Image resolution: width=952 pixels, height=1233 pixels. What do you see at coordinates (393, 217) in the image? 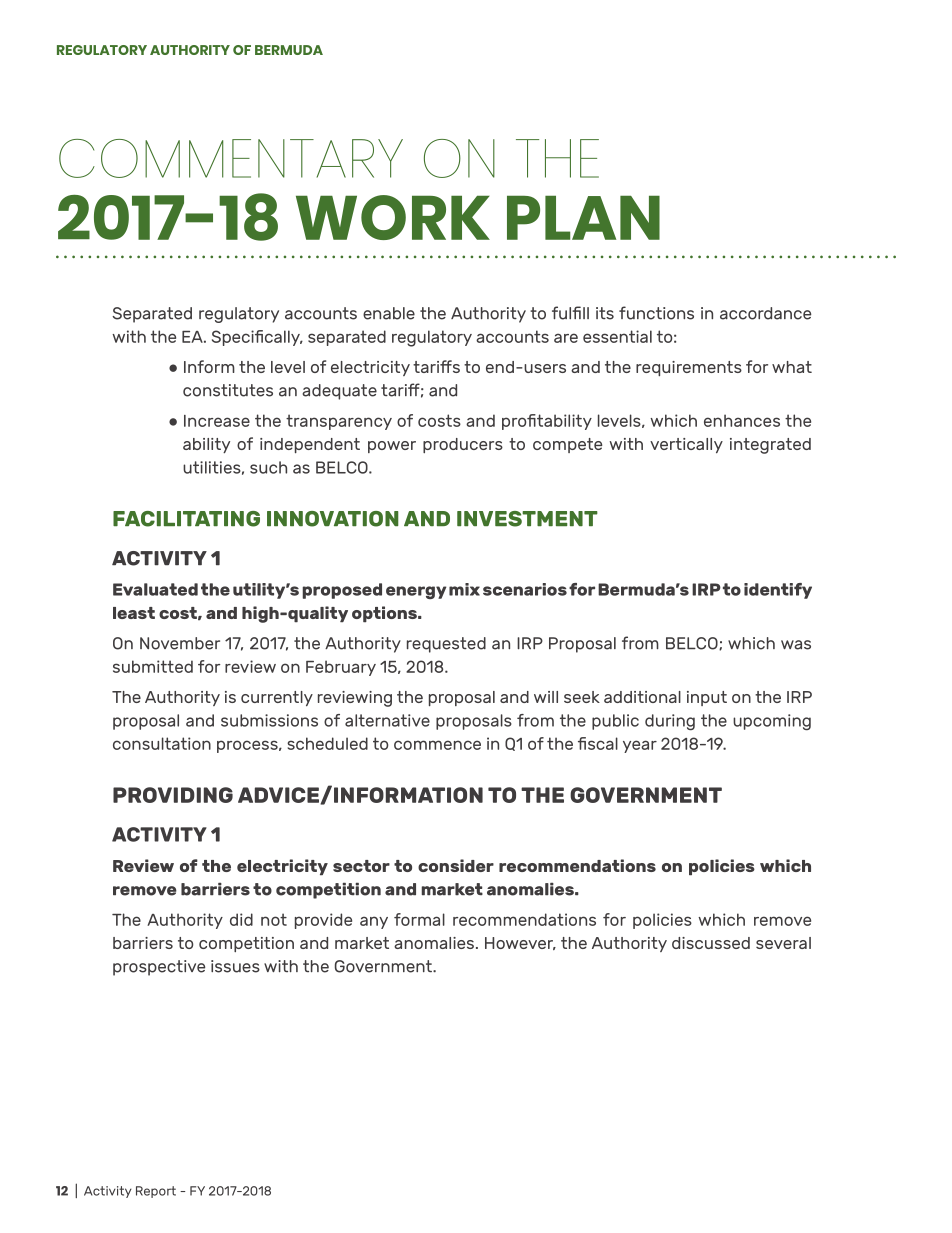
I see `WORK` at bounding box center [393, 217].
